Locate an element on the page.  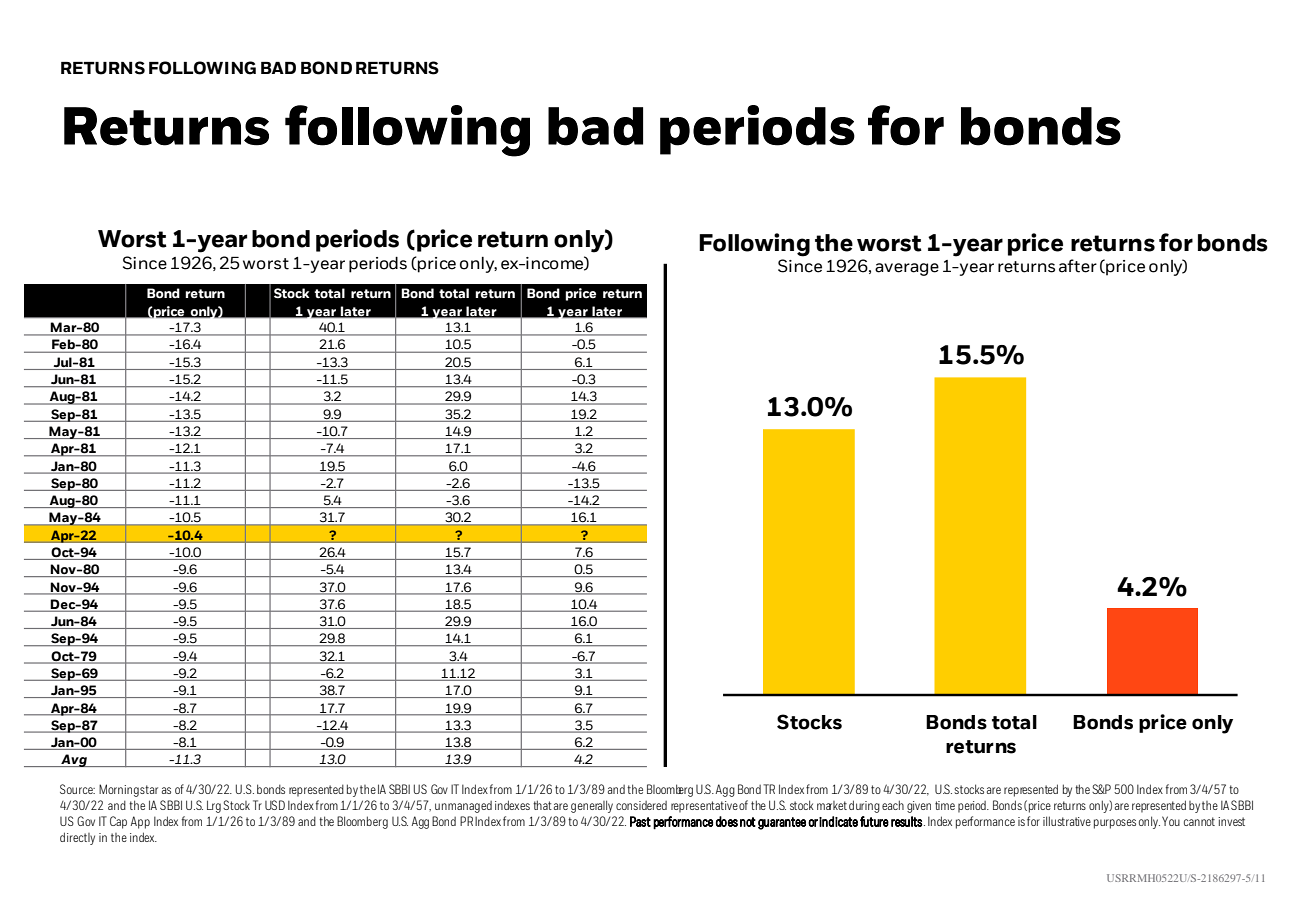
App is located at coordinates (140, 822).
